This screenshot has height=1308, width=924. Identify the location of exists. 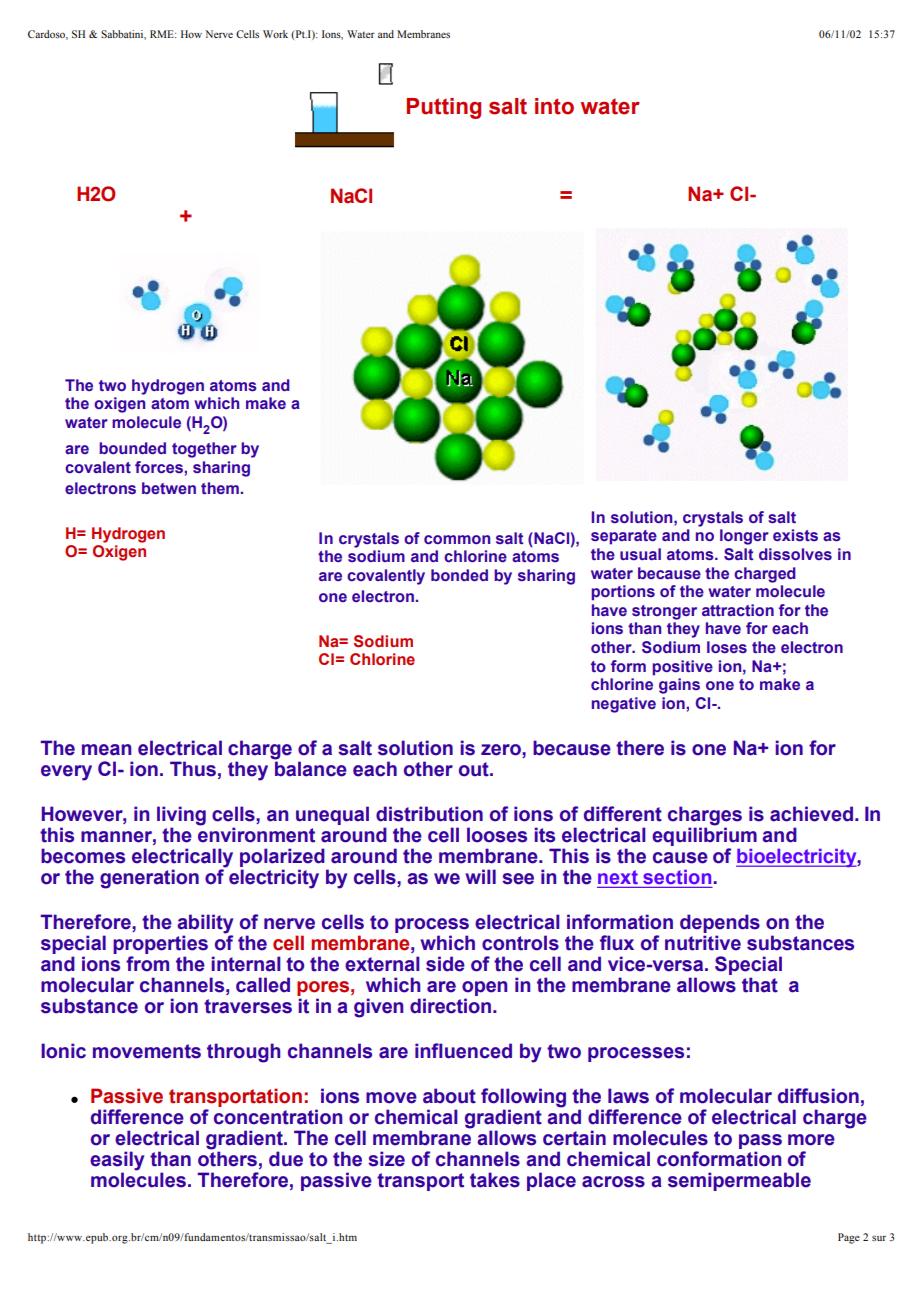
(795, 535).
